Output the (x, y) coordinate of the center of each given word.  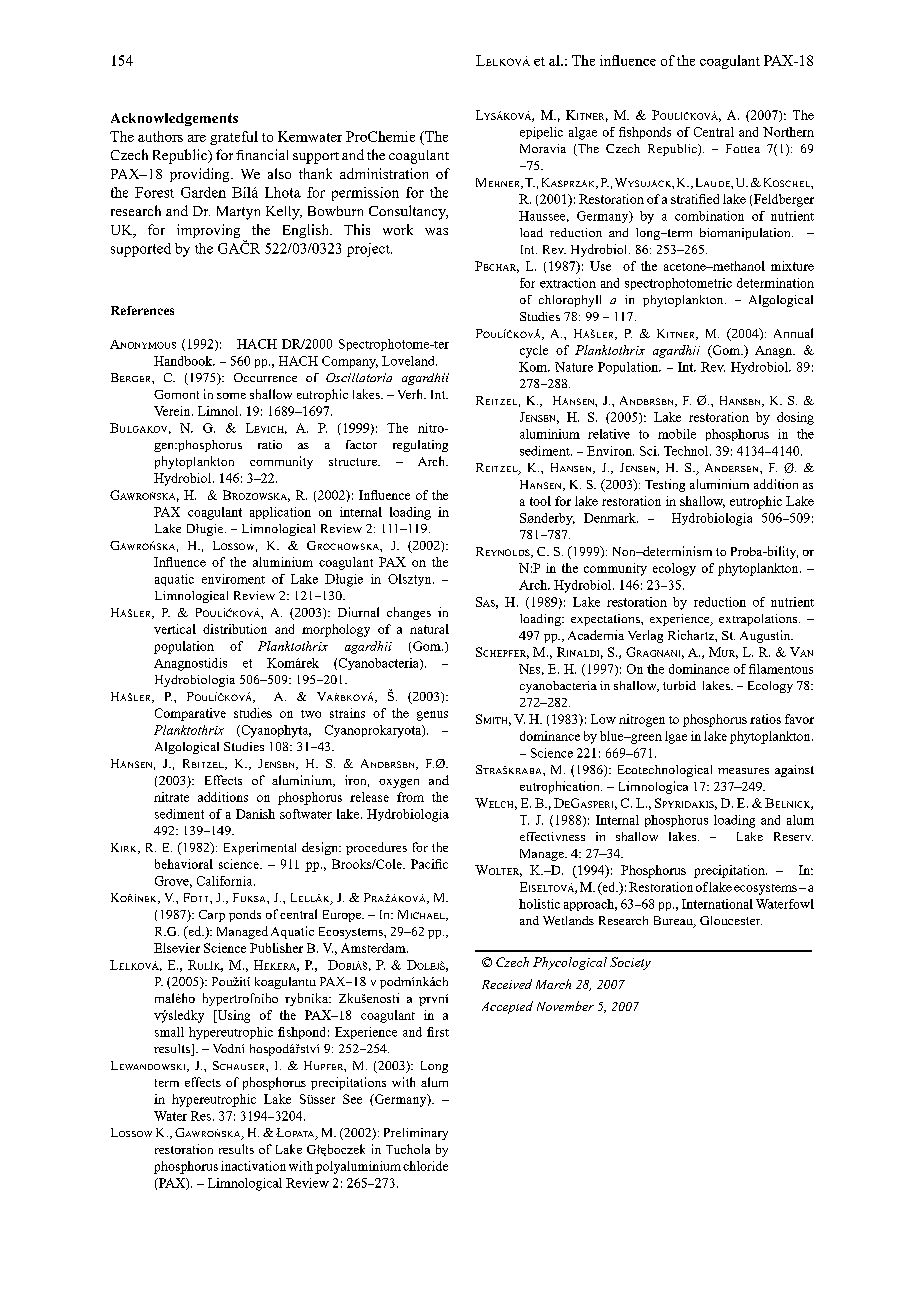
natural (429, 629)
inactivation (253, 1166)
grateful (234, 138)
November (565, 1006)
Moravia (543, 148)
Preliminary (416, 1134)
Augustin (766, 636)
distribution (235, 629)
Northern (788, 132)
